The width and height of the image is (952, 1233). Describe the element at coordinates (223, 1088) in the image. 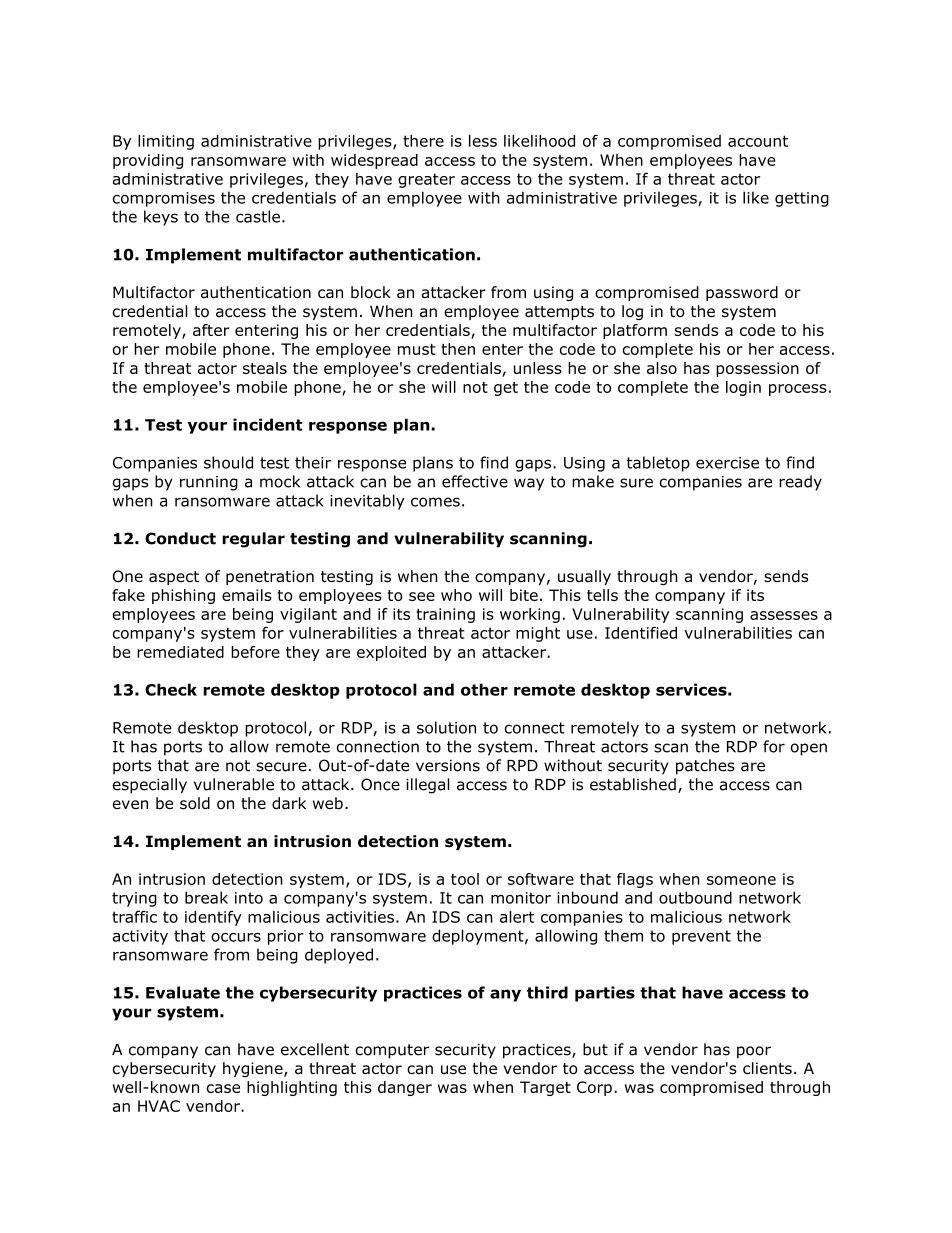

I see `case` at that location.
